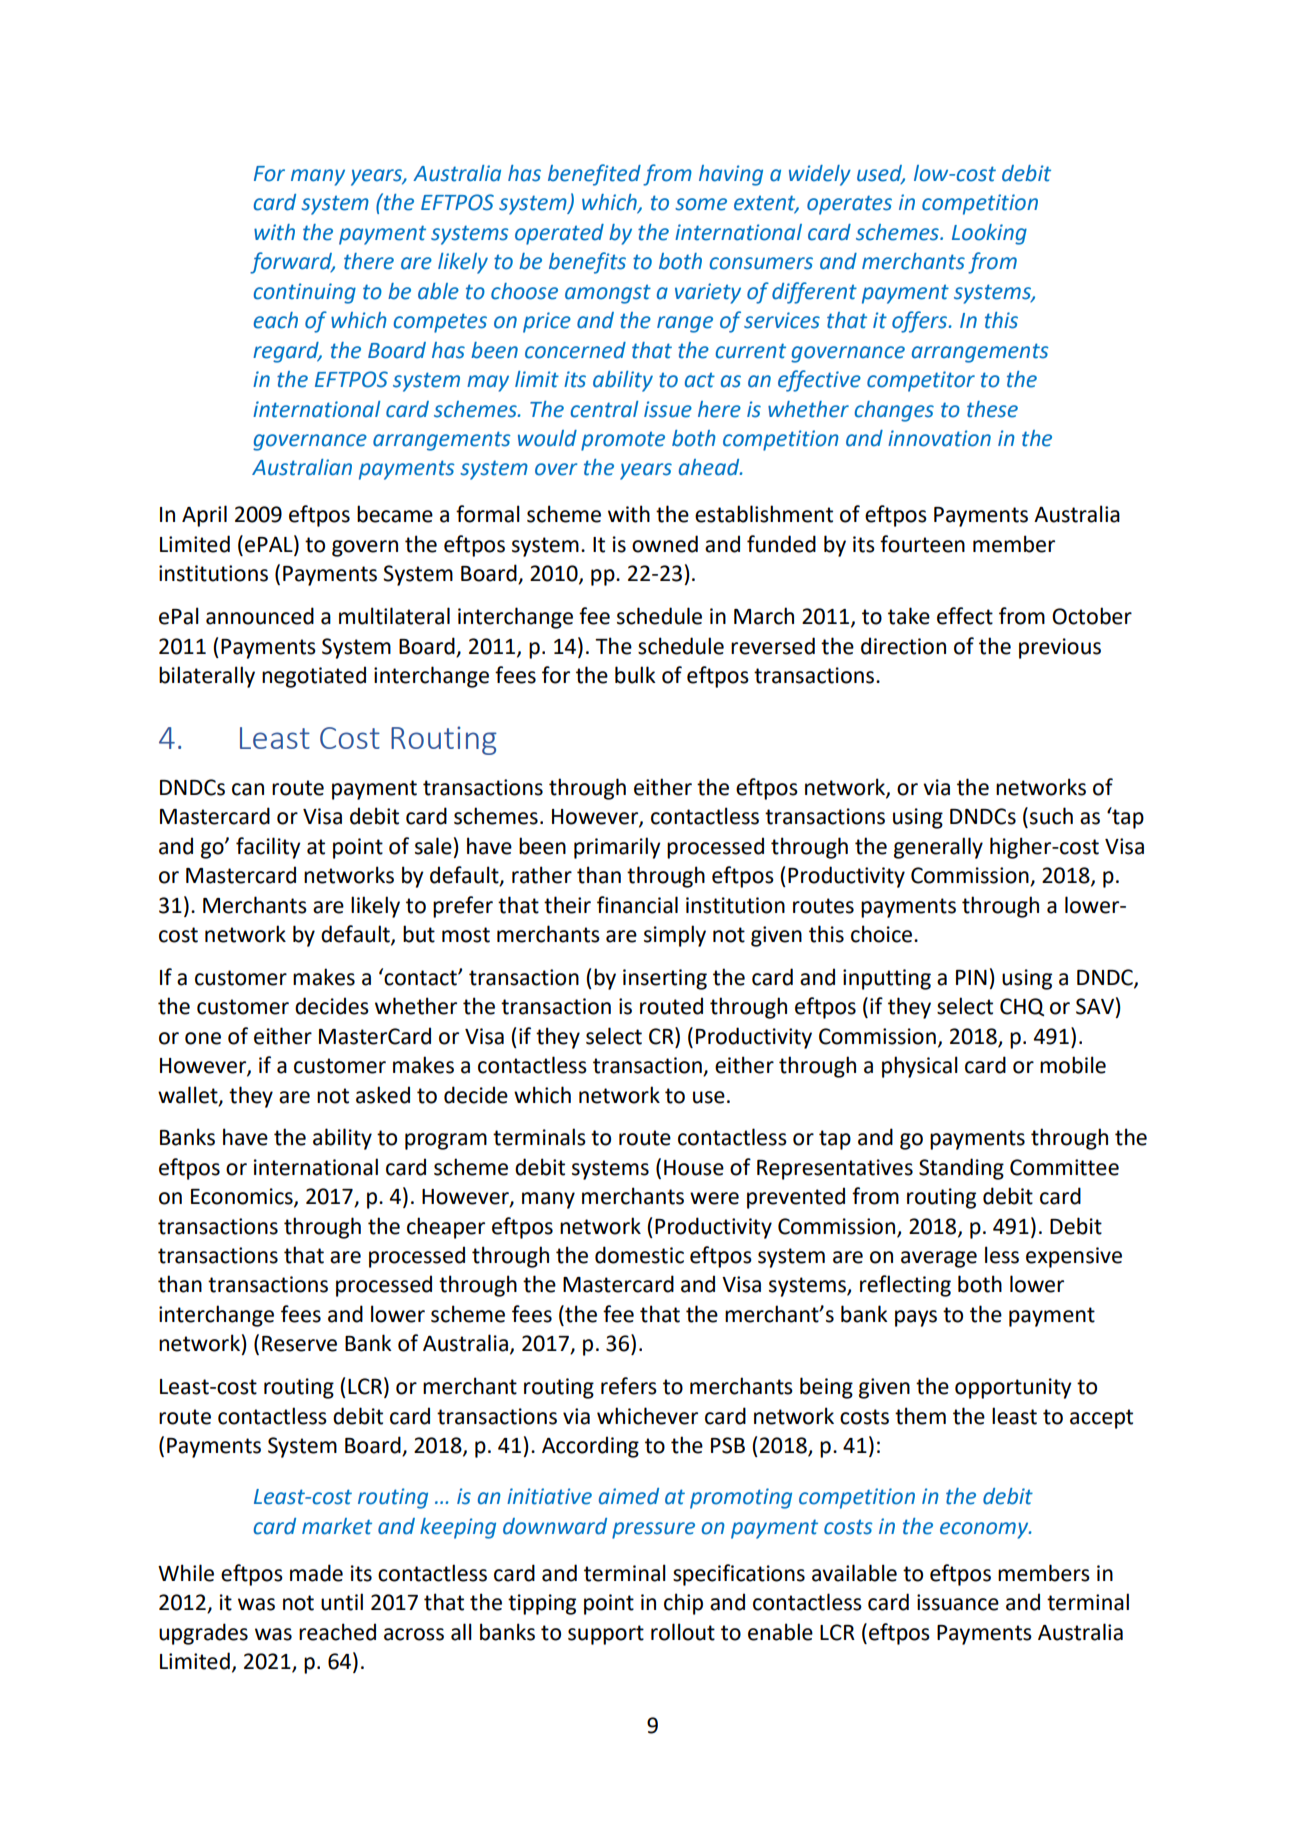 This document has height=1847, width=1306. What do you see at coordinates (701, 204) in the document?
I see `some` at bounding box center [701, 204].
